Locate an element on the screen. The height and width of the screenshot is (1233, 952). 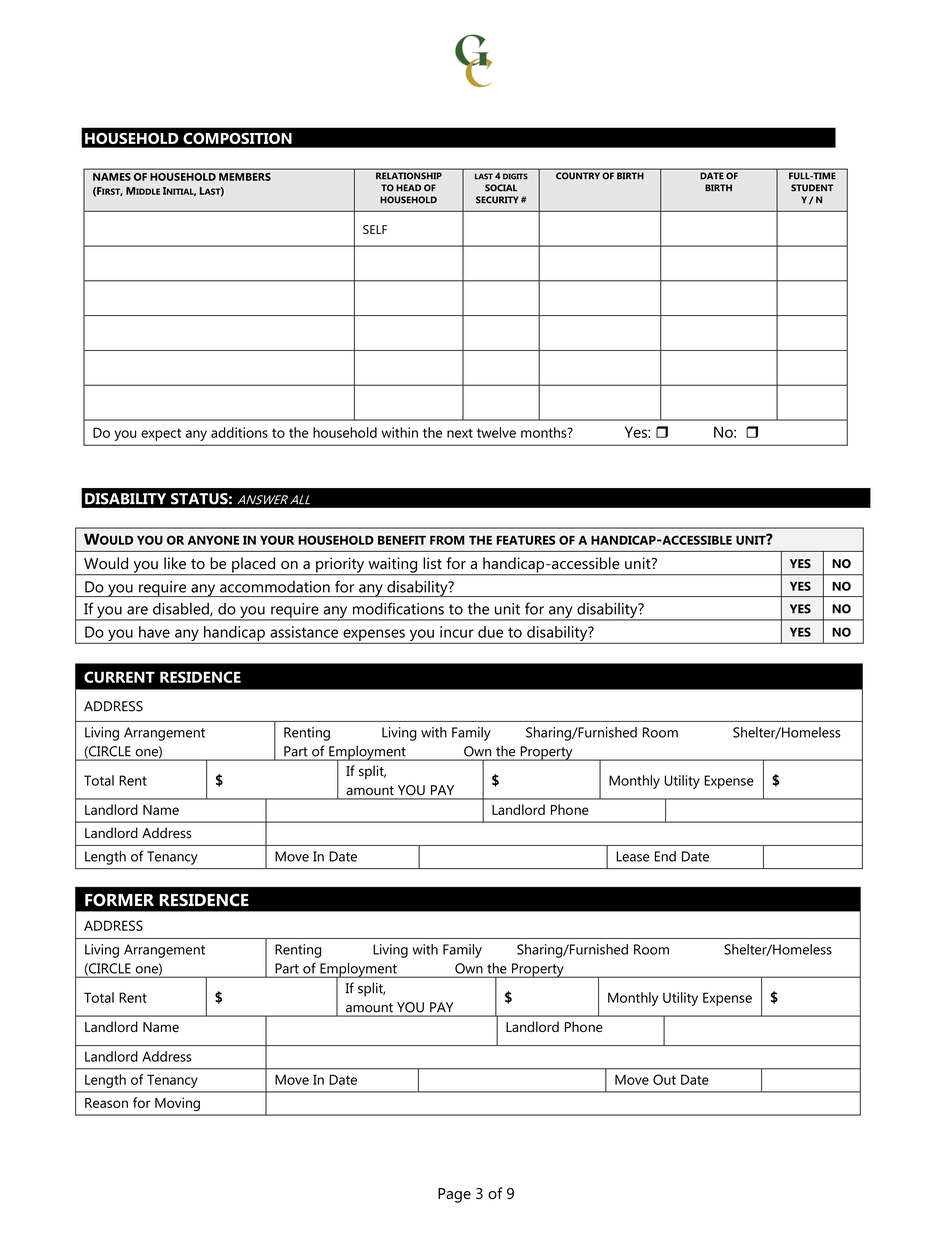
MEMBERS is located at coordinates (245, 177).
